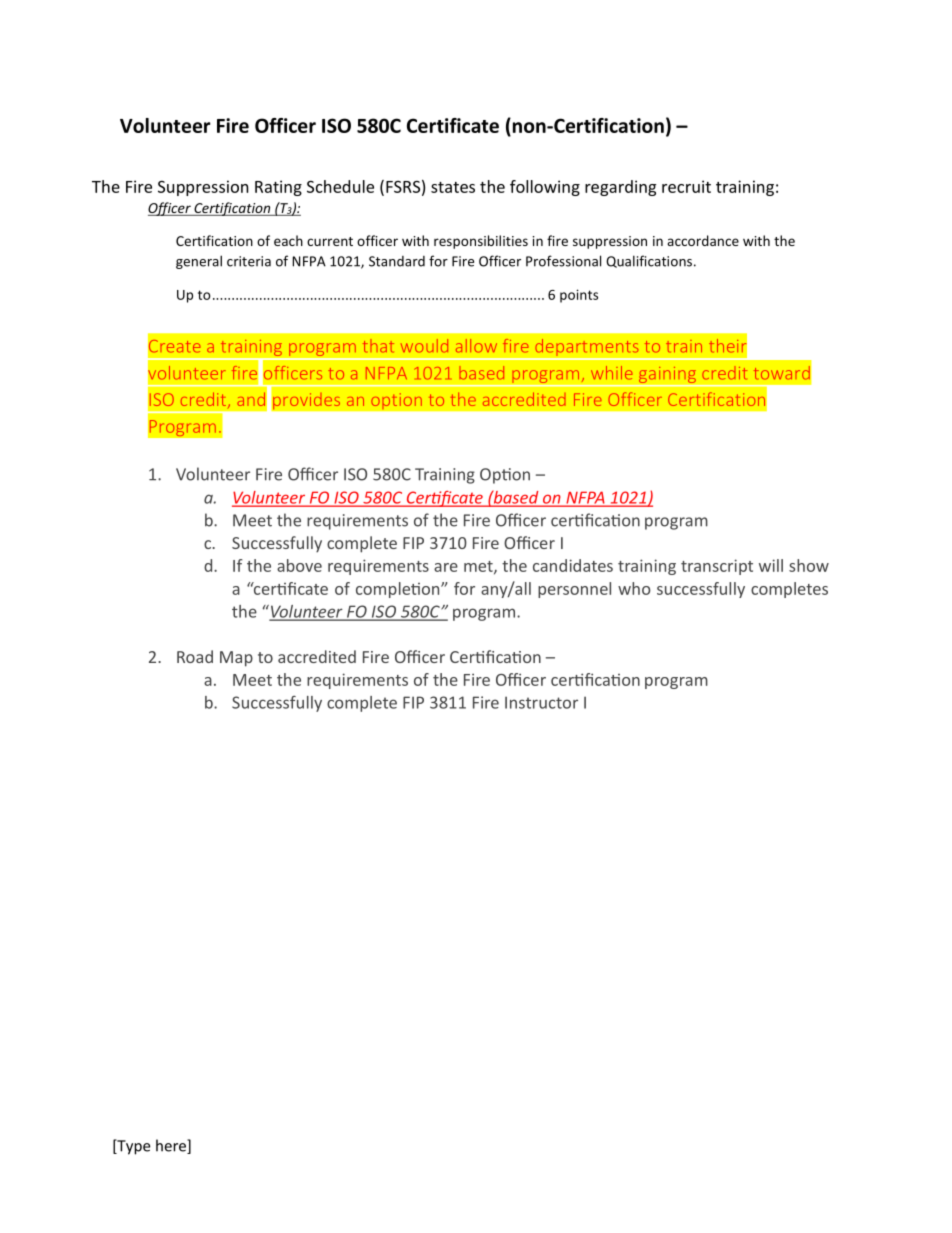 This screenshot has height=1233, width=952. What do you see at coordinates (236, 659) in the screenshot?
I see `Map` at bounding box center [236, 659].
